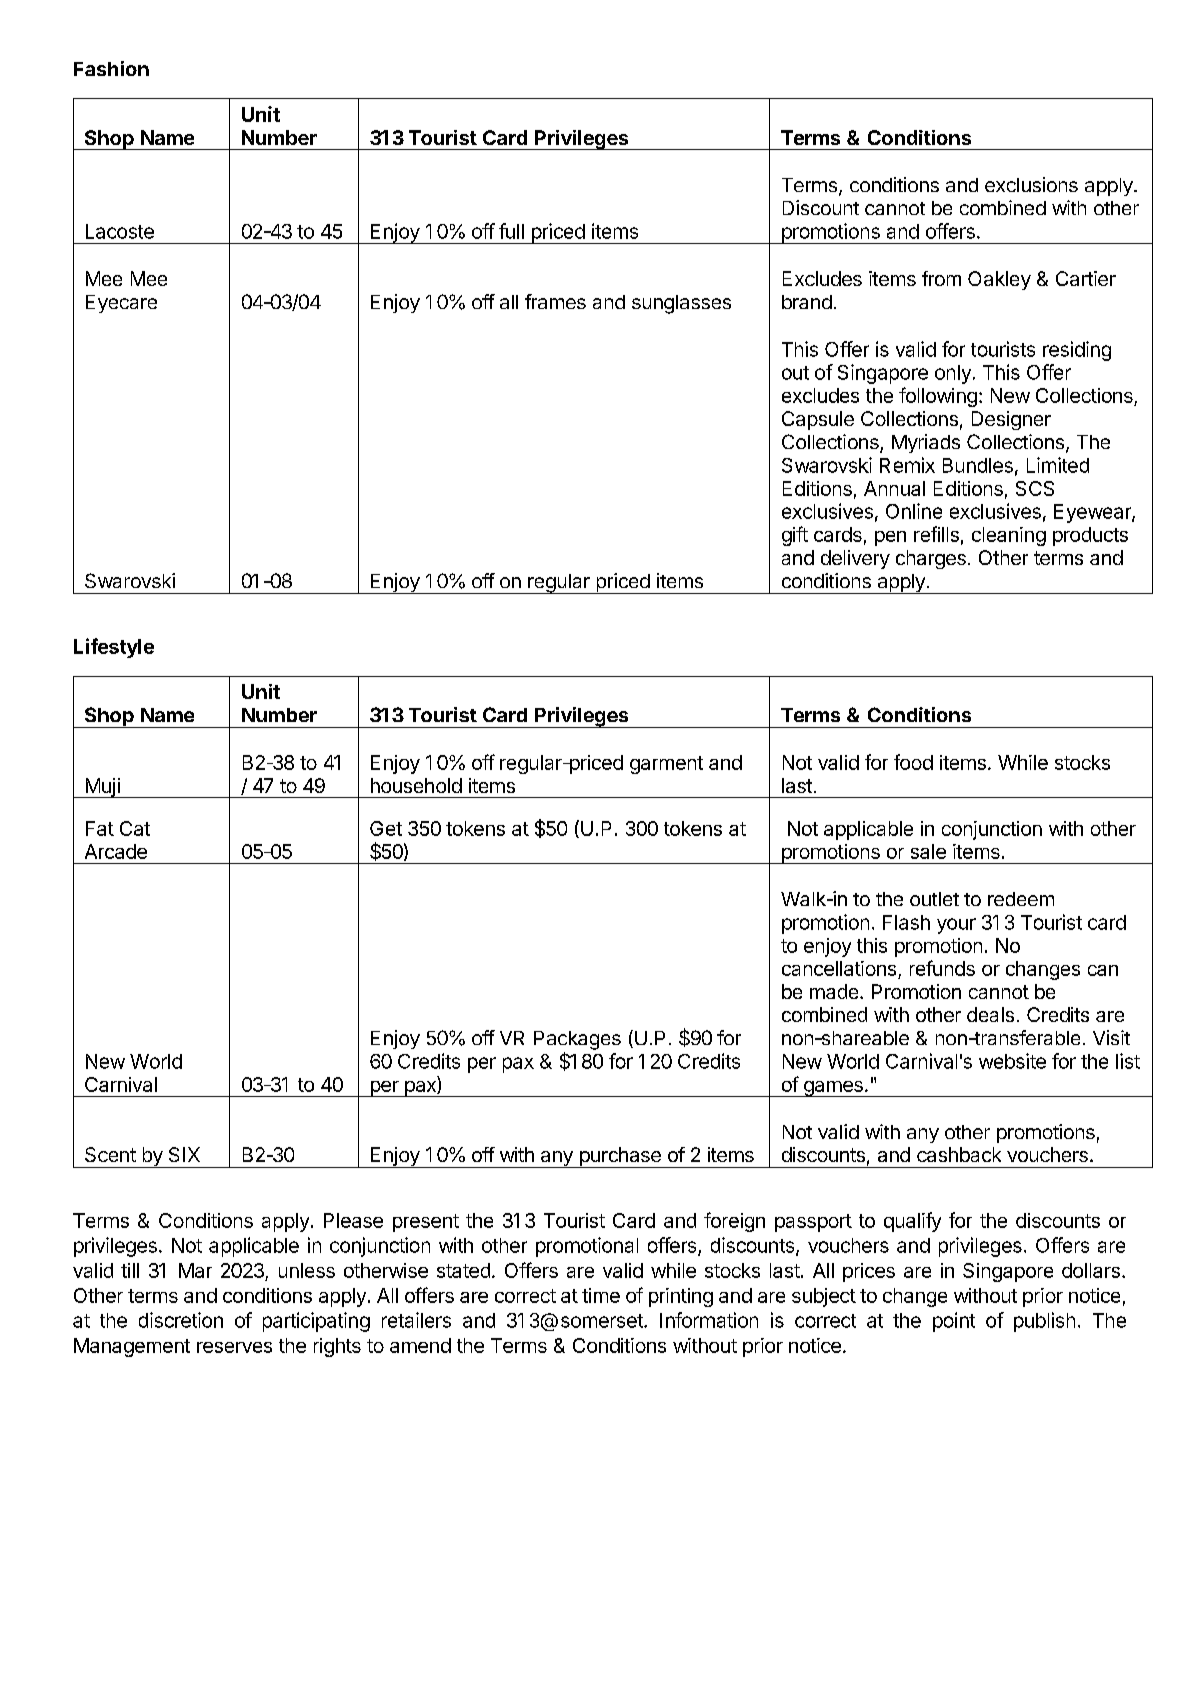 This screenshot has height=1697, width=1200. What do you see at coordinates (114, 648) in the screenshot?
I see `Lifestyle` at bounding box center [114, 648].
